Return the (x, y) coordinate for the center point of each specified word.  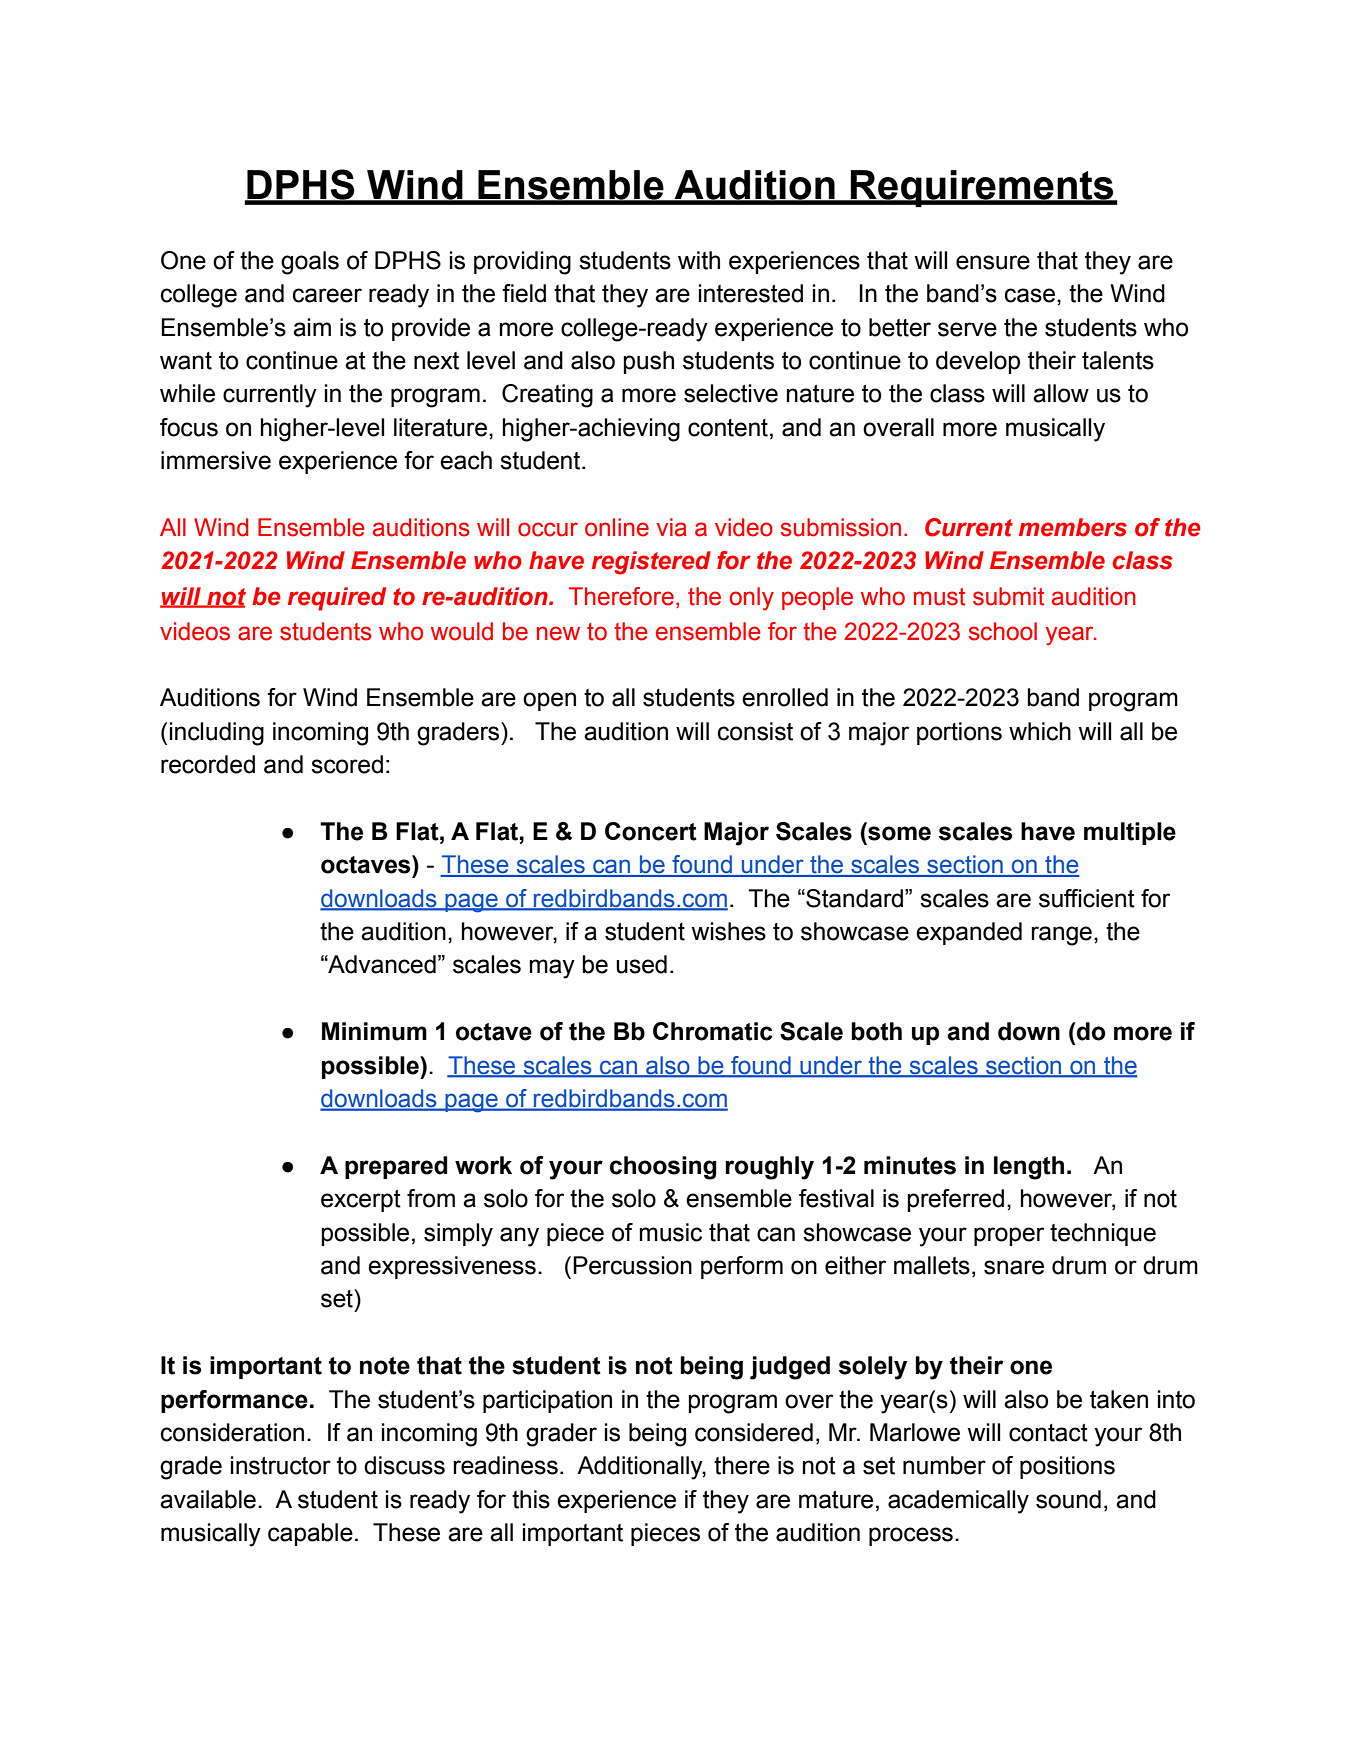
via (672, 527)
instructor (281, 1465)
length (1029, 1168)
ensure (993, 262)
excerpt (361, 1201)
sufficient (1087, 898)
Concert (651, 831)
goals (310, 263)
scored (347, 764)
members (1073, 527)
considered (754, 1432)
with (699, 260)
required (337, 599)
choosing (663, 1168)
